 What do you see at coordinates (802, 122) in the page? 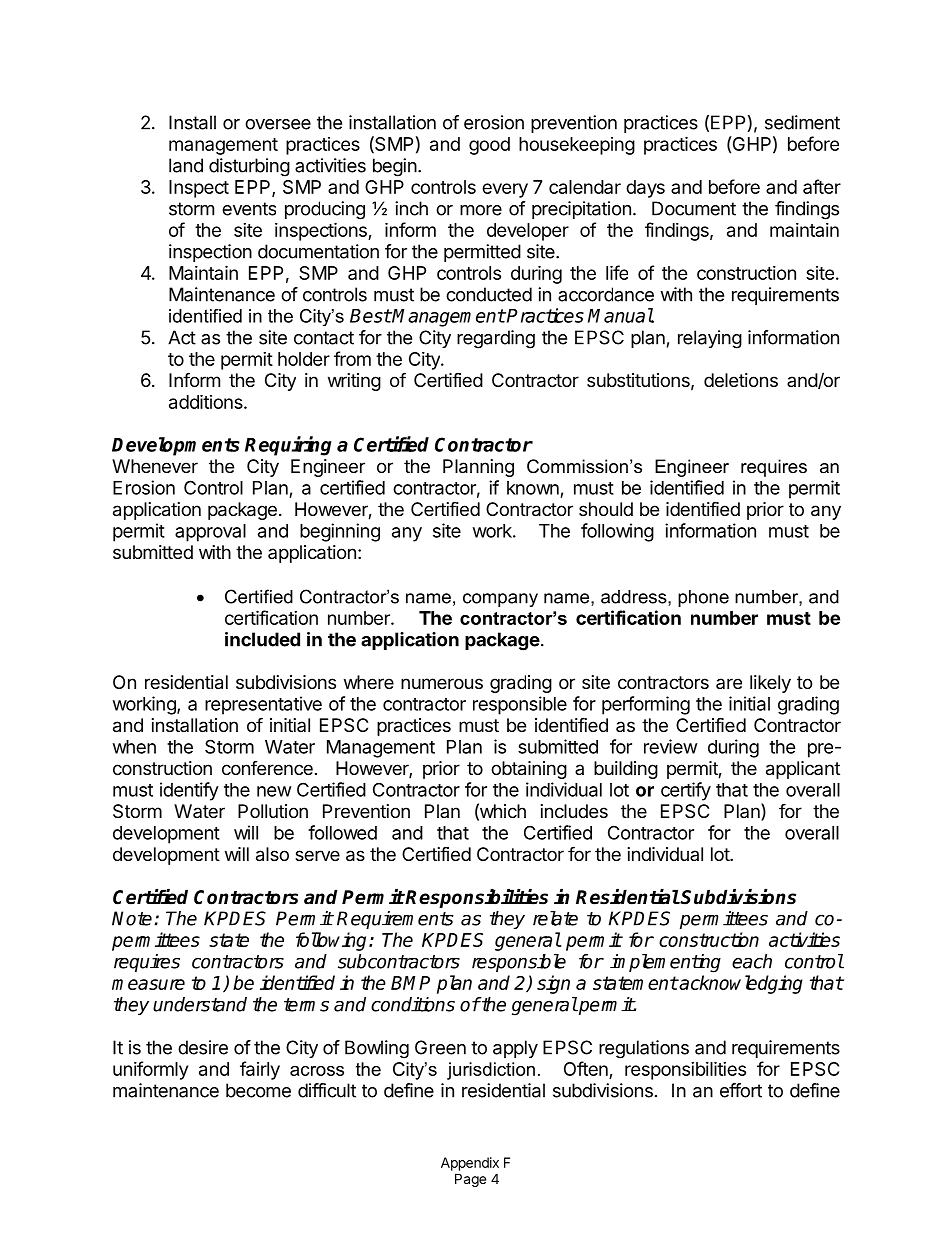
I see `sediment` at bounding box center [802, 122].
